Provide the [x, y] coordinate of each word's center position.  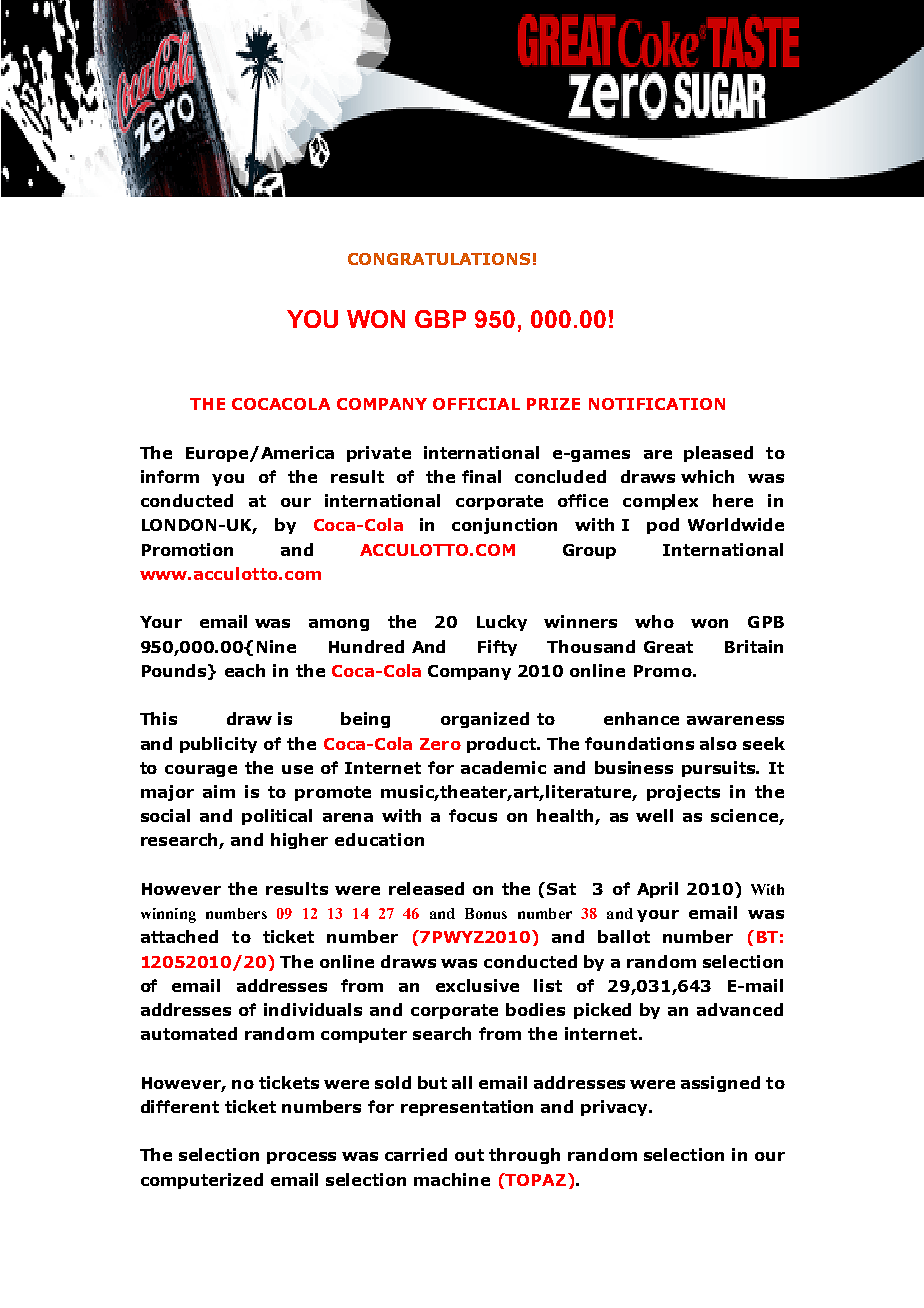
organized [485, 720]
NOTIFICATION [657, 404]
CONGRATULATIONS [439, 259]
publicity [218, 745]
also [718, 743]
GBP [440, 319]
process [301, 1158]
